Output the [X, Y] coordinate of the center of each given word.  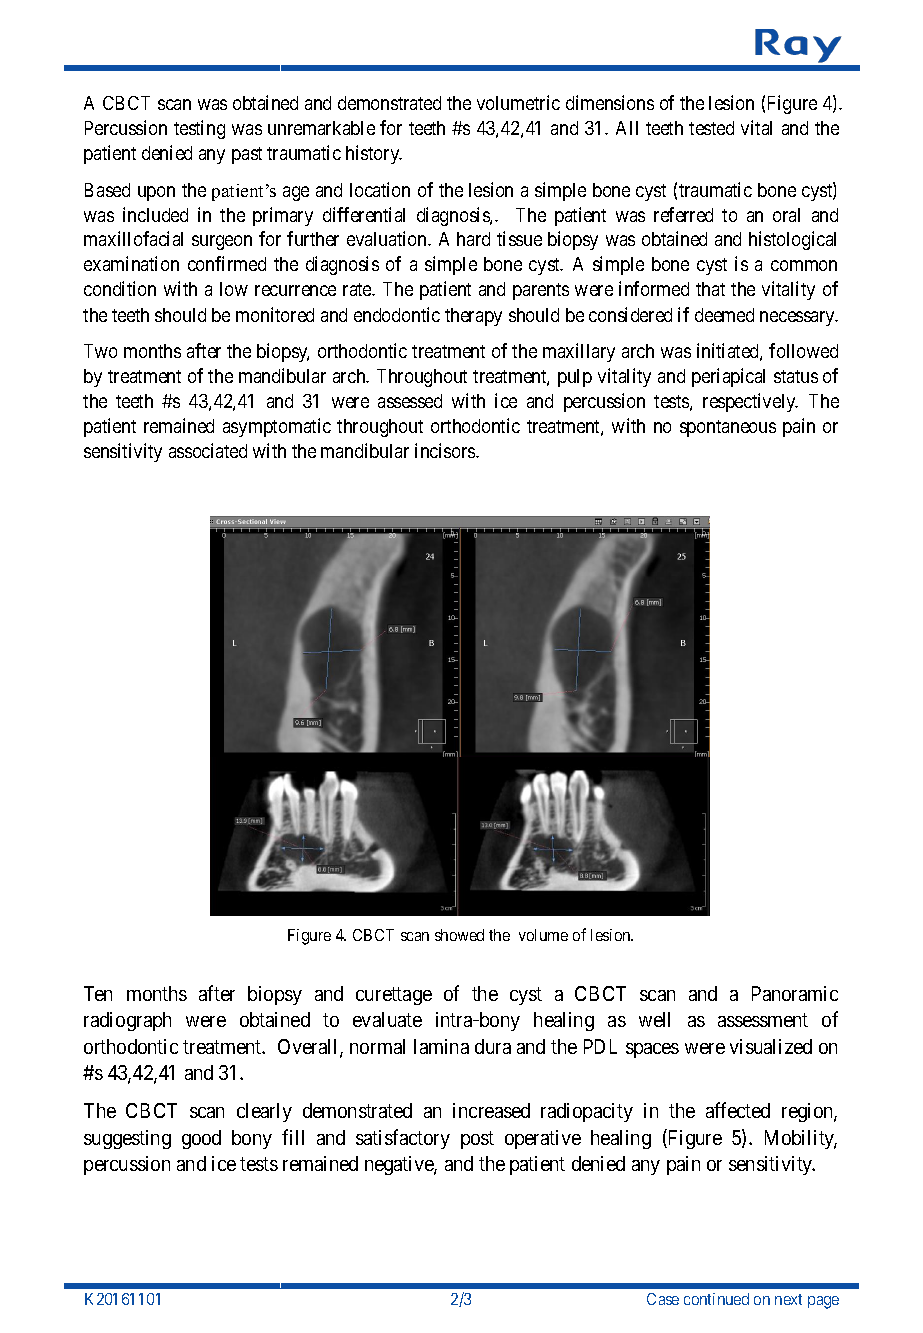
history [374, 154]
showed [459, 935]
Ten [98, 993]
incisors [446, 450]
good [201, 1139]
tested [711, 128]
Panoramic [795, 993]
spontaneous [728, 428]
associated [208, 450]
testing [199, 129]
